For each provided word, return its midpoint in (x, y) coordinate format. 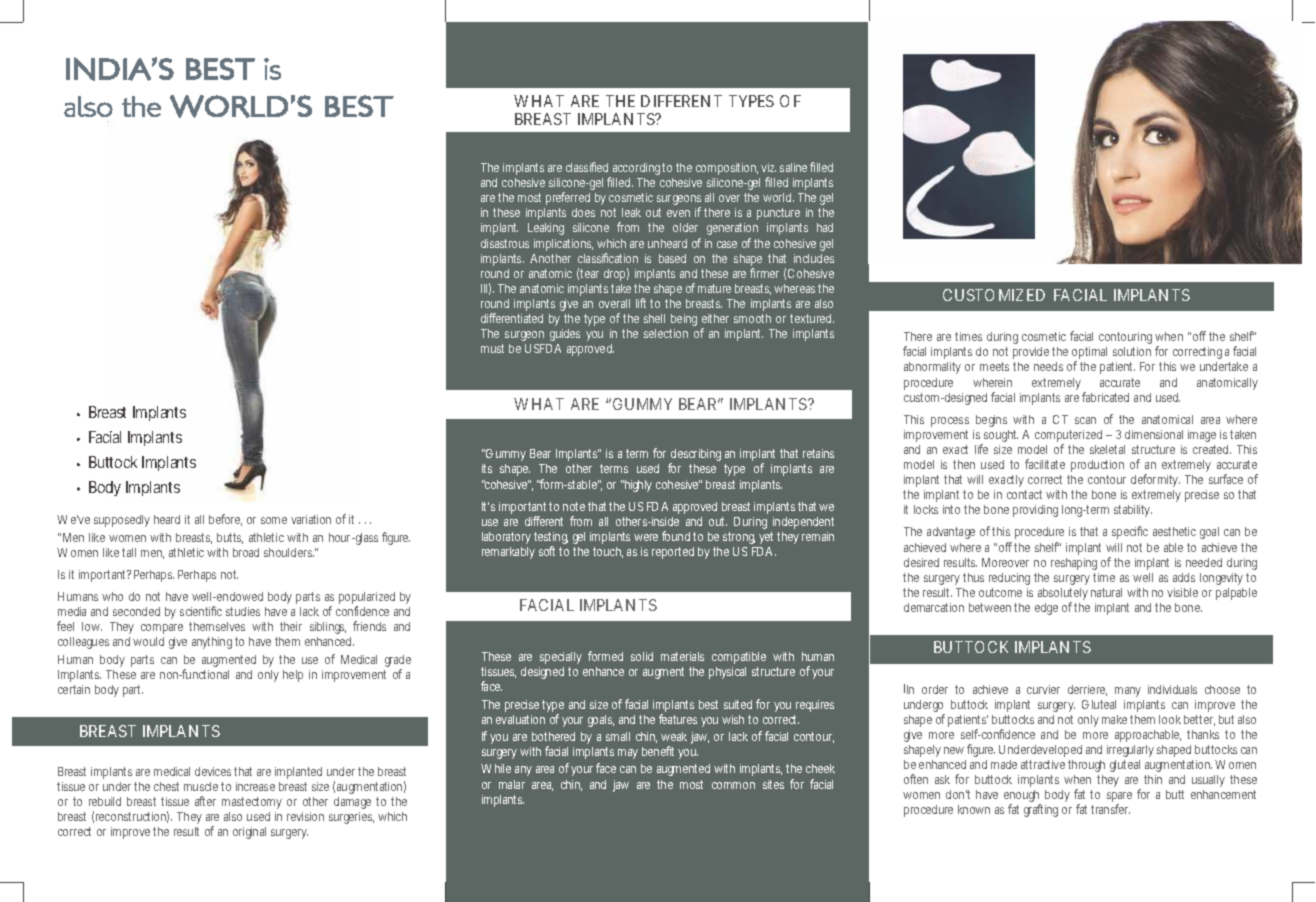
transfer (1110, 809)
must (492, 348)
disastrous (505, 243)
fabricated (1105, 397)
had (825, 227)
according (638, 169)
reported (673, 553)
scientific (201, 611)
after (205, 801)
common (733, 785)
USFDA (543, 348)
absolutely (1063, 595)
